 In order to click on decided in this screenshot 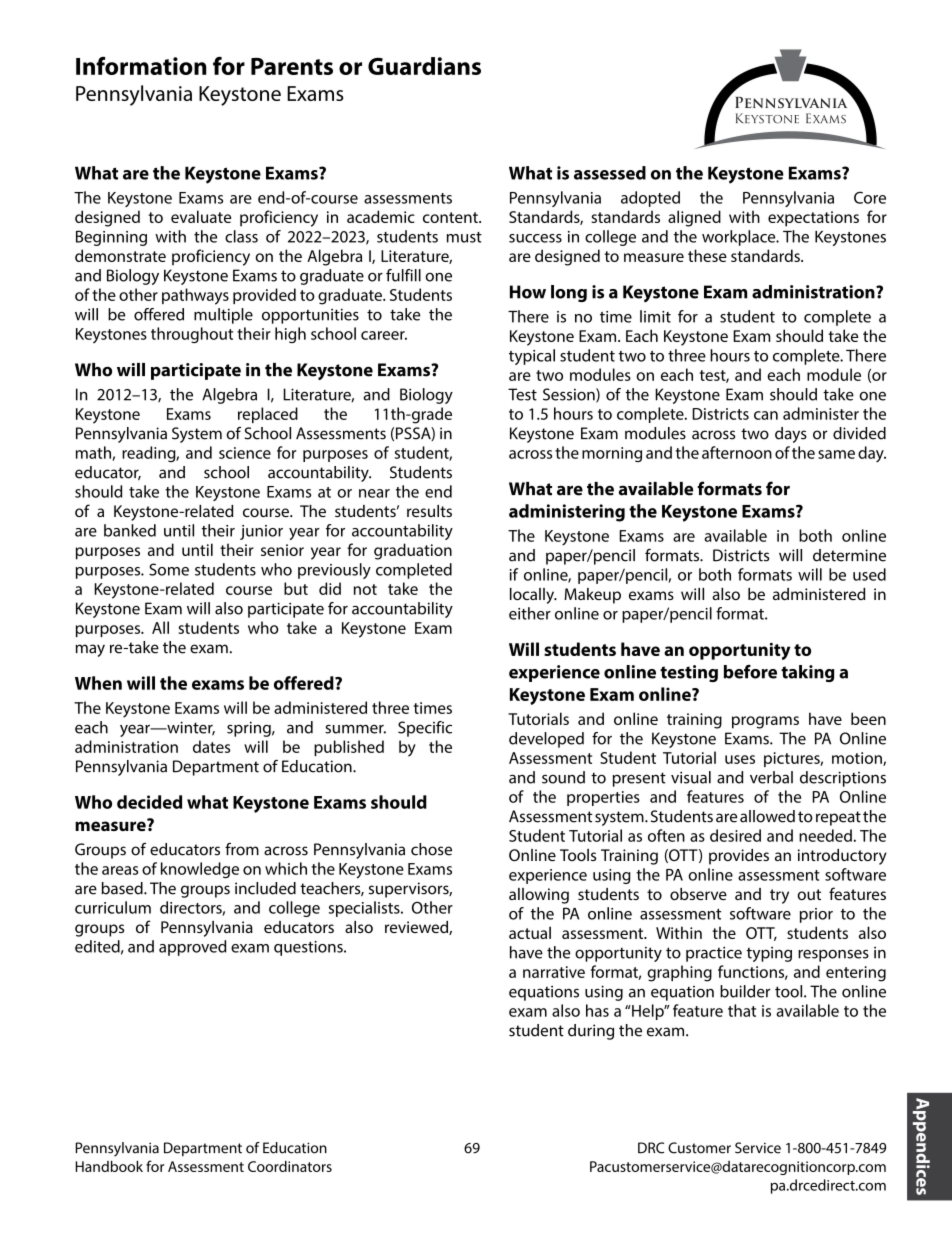, I will do `click(149, 802)`.
